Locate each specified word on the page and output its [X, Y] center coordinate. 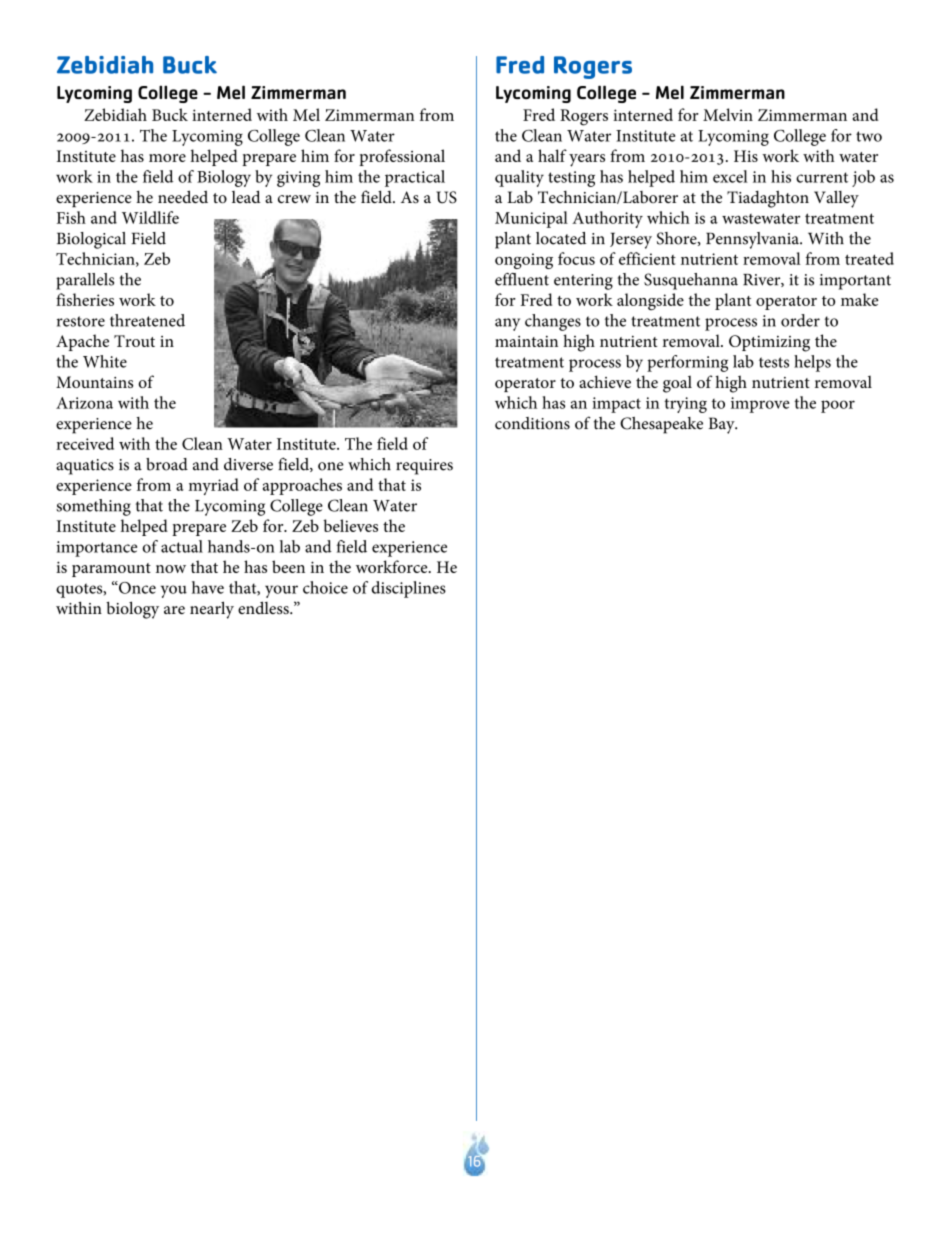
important [855, 282]
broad [167, 464]
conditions [532, 423]
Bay [722, 425]
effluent [522, 279]
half [552, 155]
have [208, 587]
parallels [85, 281]
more [167, 158]
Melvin [728, 114]
